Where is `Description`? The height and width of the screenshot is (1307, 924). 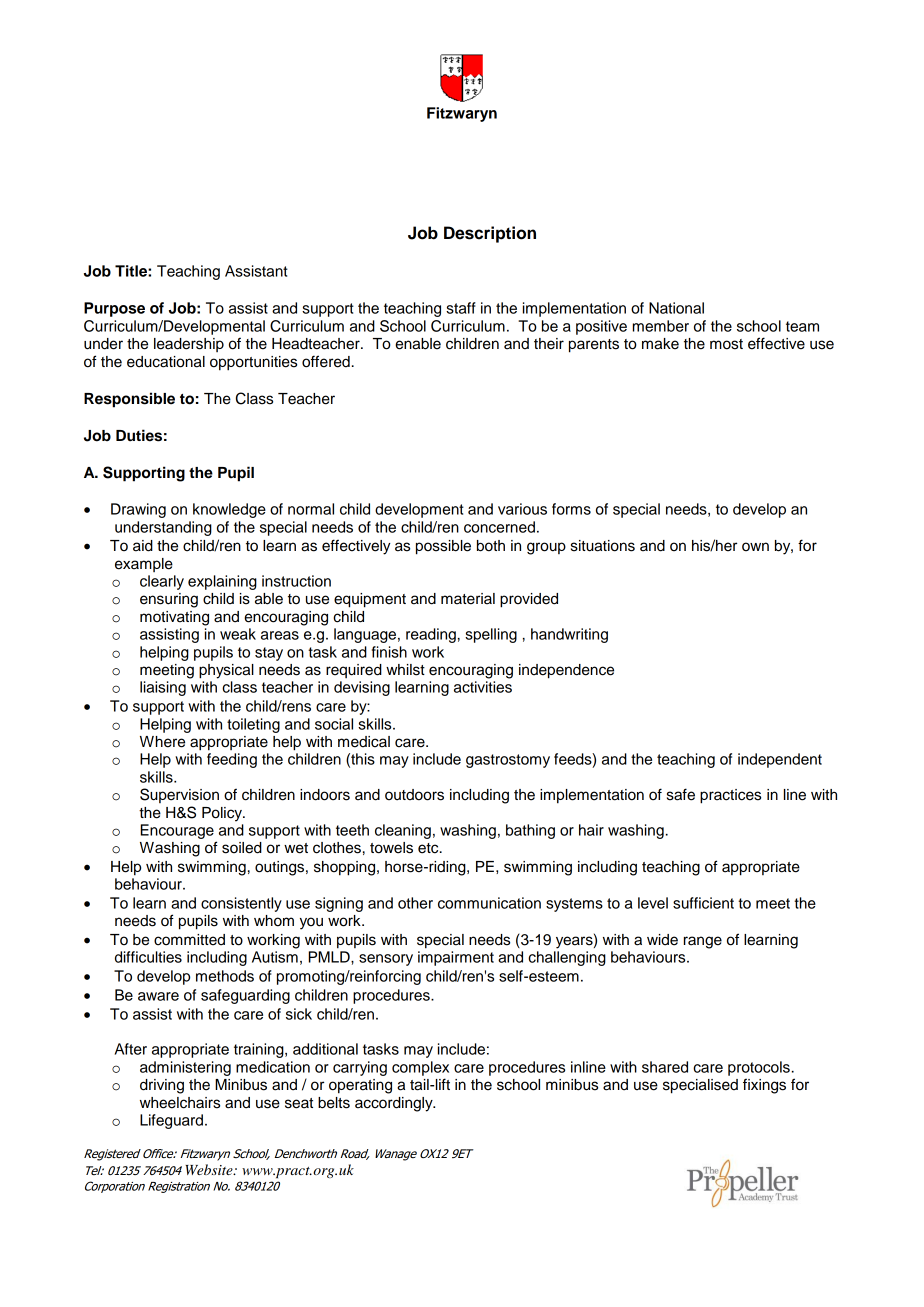 Description is located at coordinates (490, 234).
